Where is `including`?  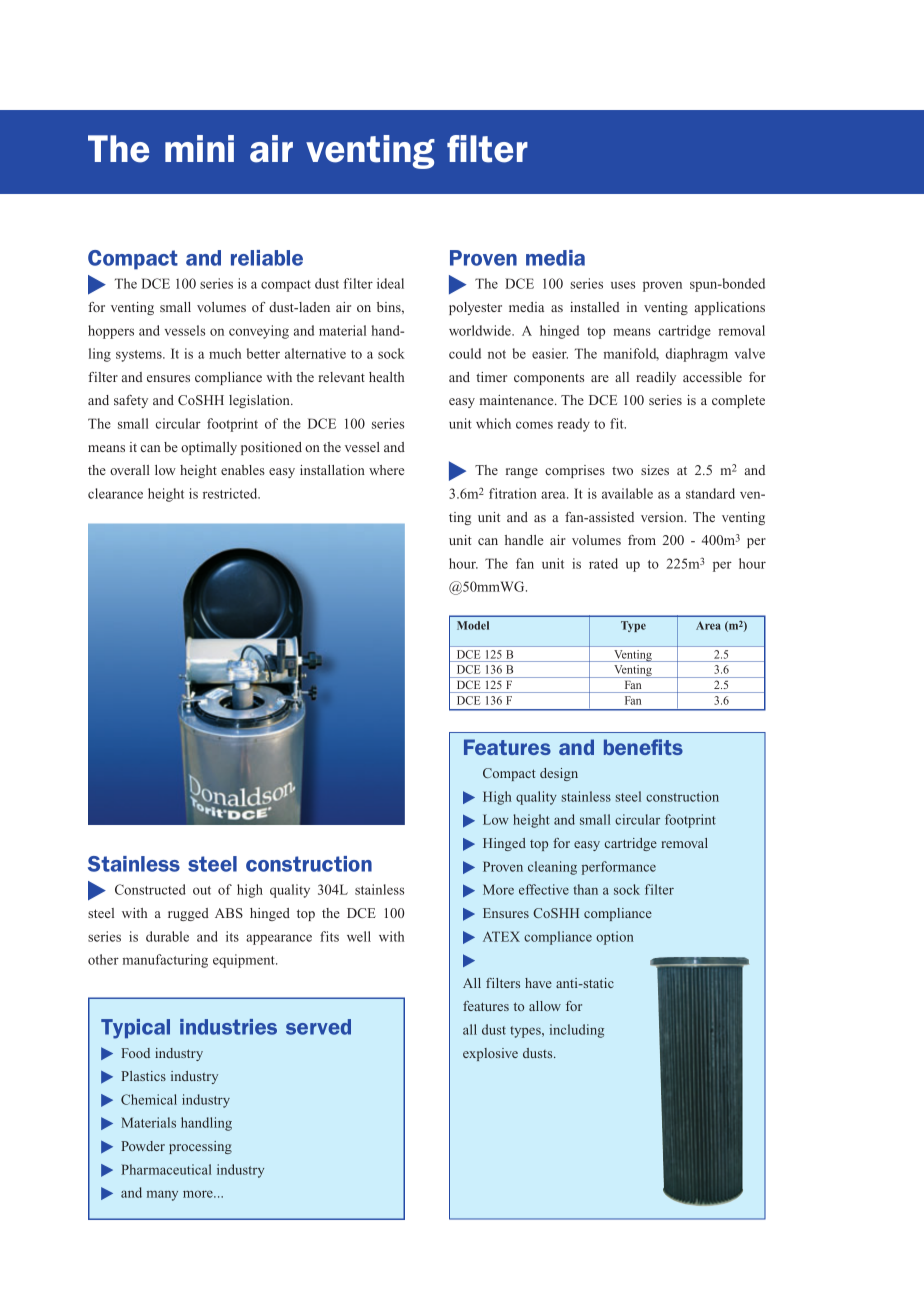
including is located at coordinates (577, 1031).
